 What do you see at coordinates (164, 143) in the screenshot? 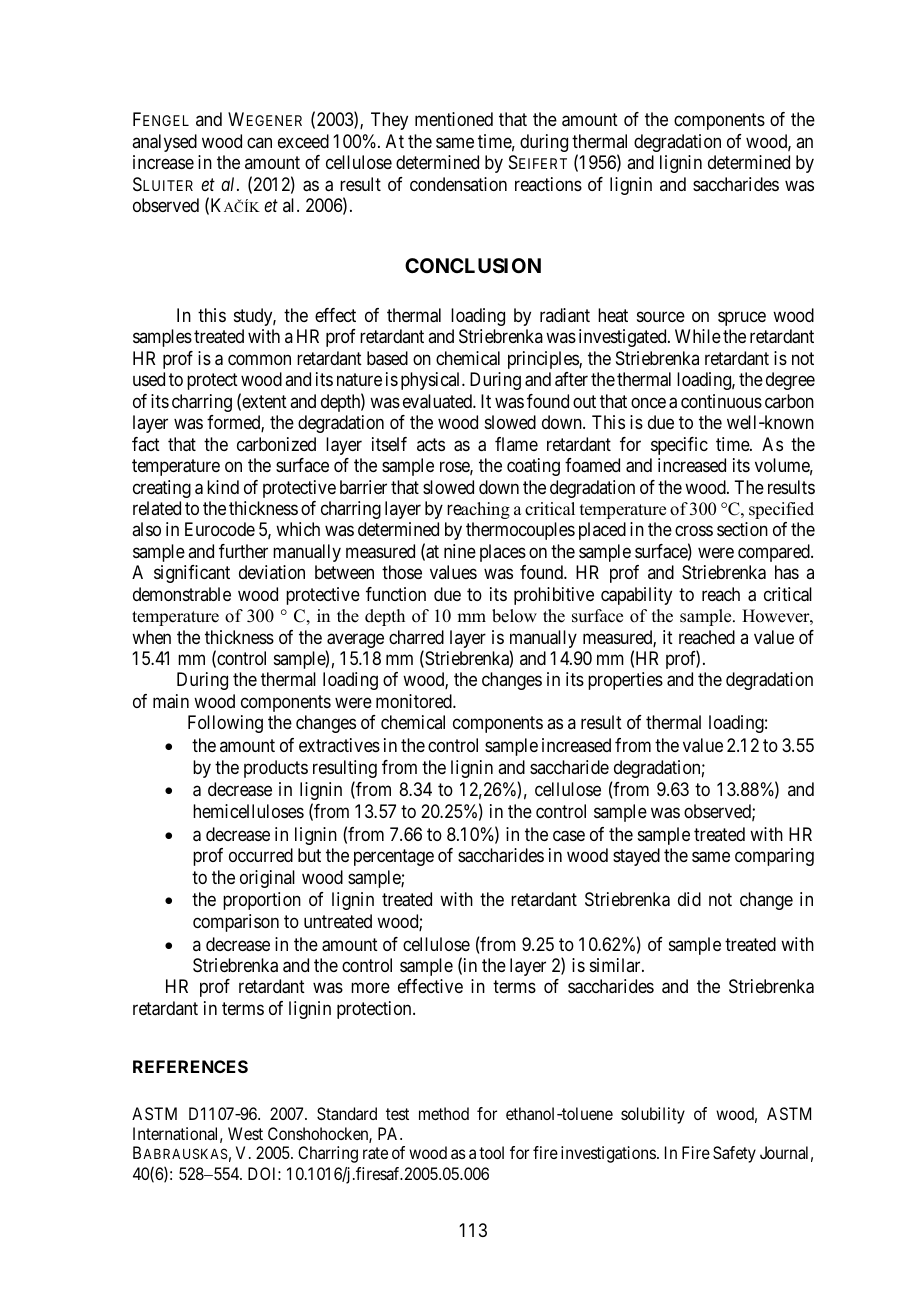
I see `analysed` at bounding box center [164, 143].
